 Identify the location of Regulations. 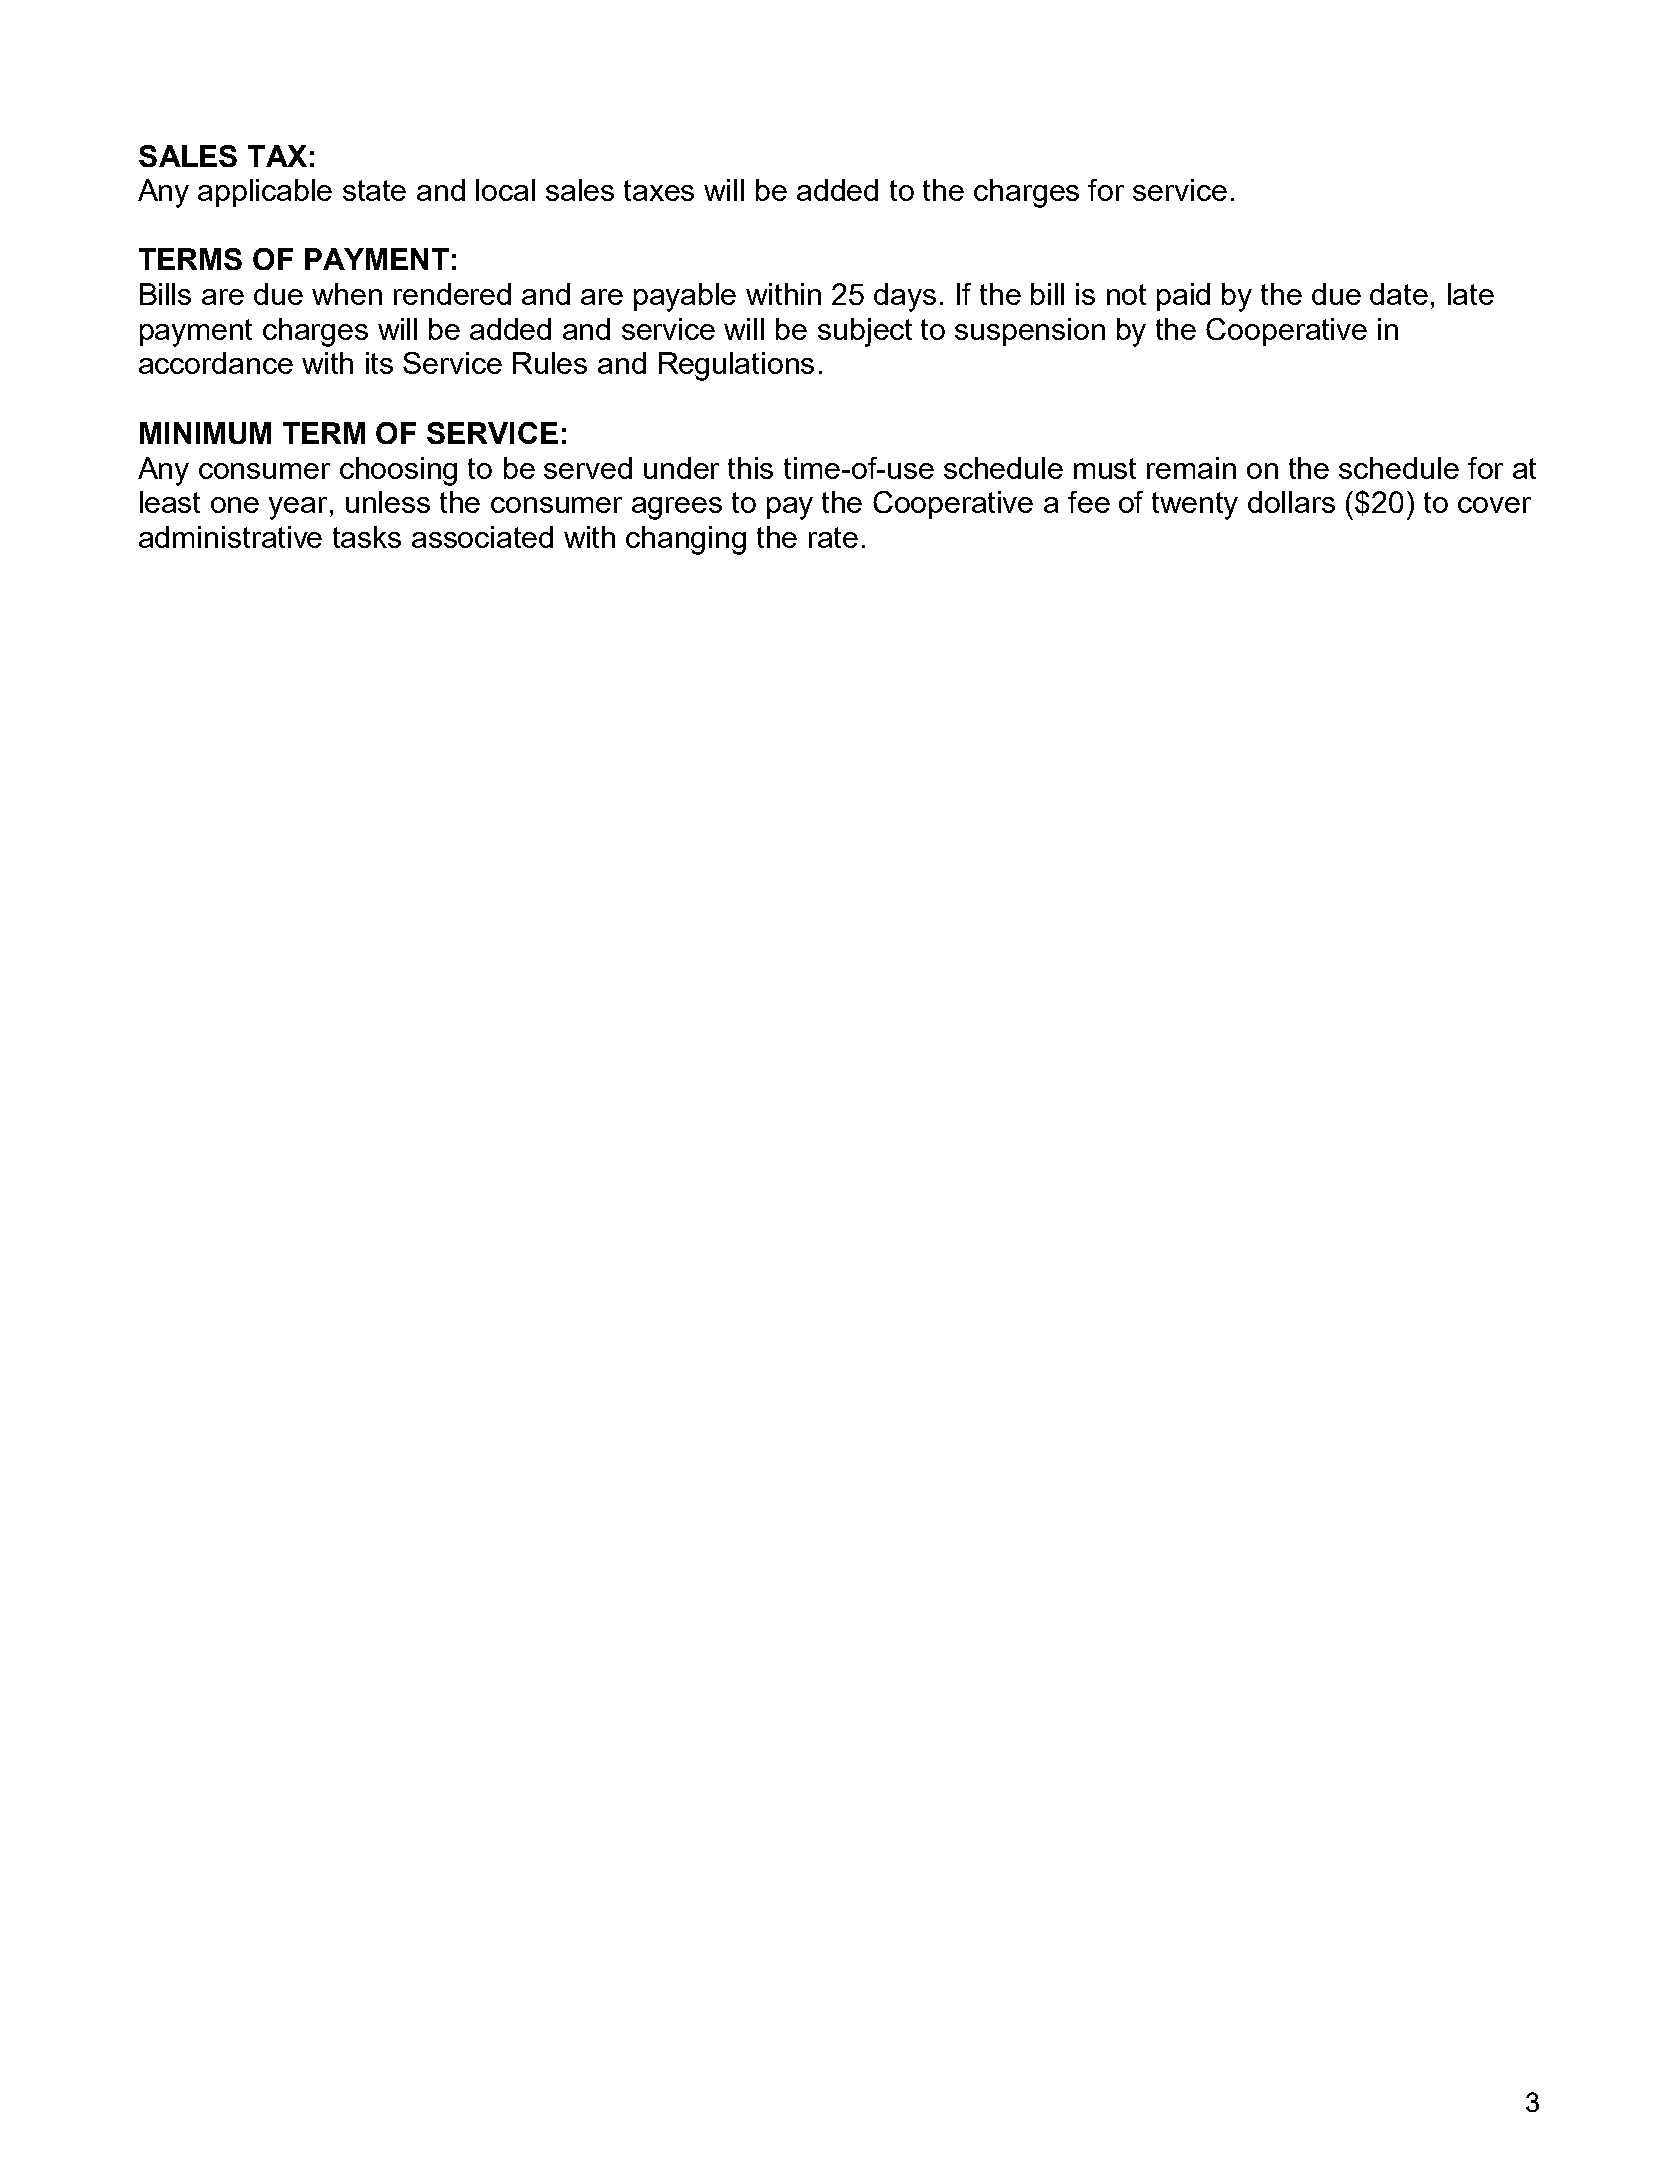
(736, 366).
